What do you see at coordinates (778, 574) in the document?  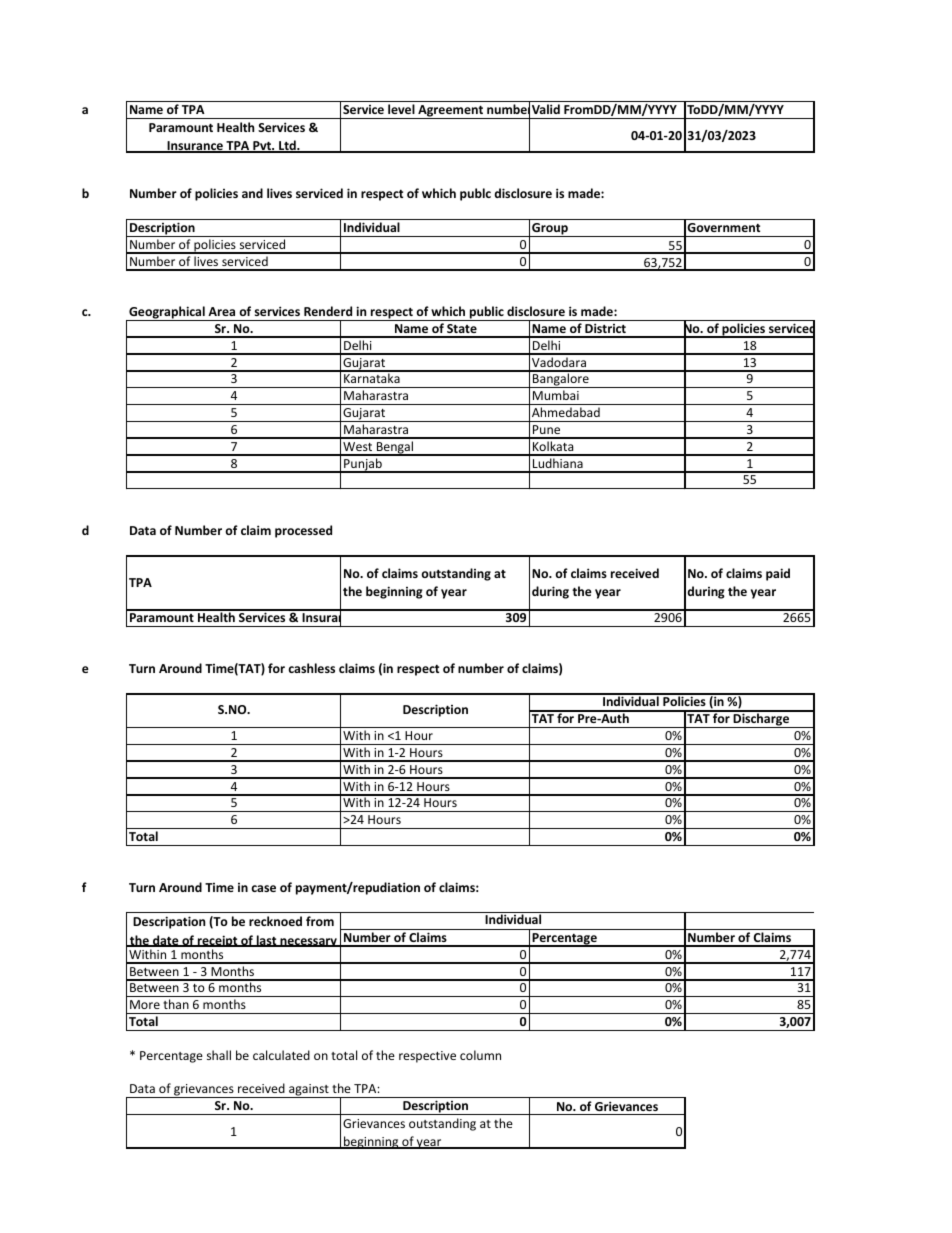 I see `paid` at bounding box center [778, 574].
